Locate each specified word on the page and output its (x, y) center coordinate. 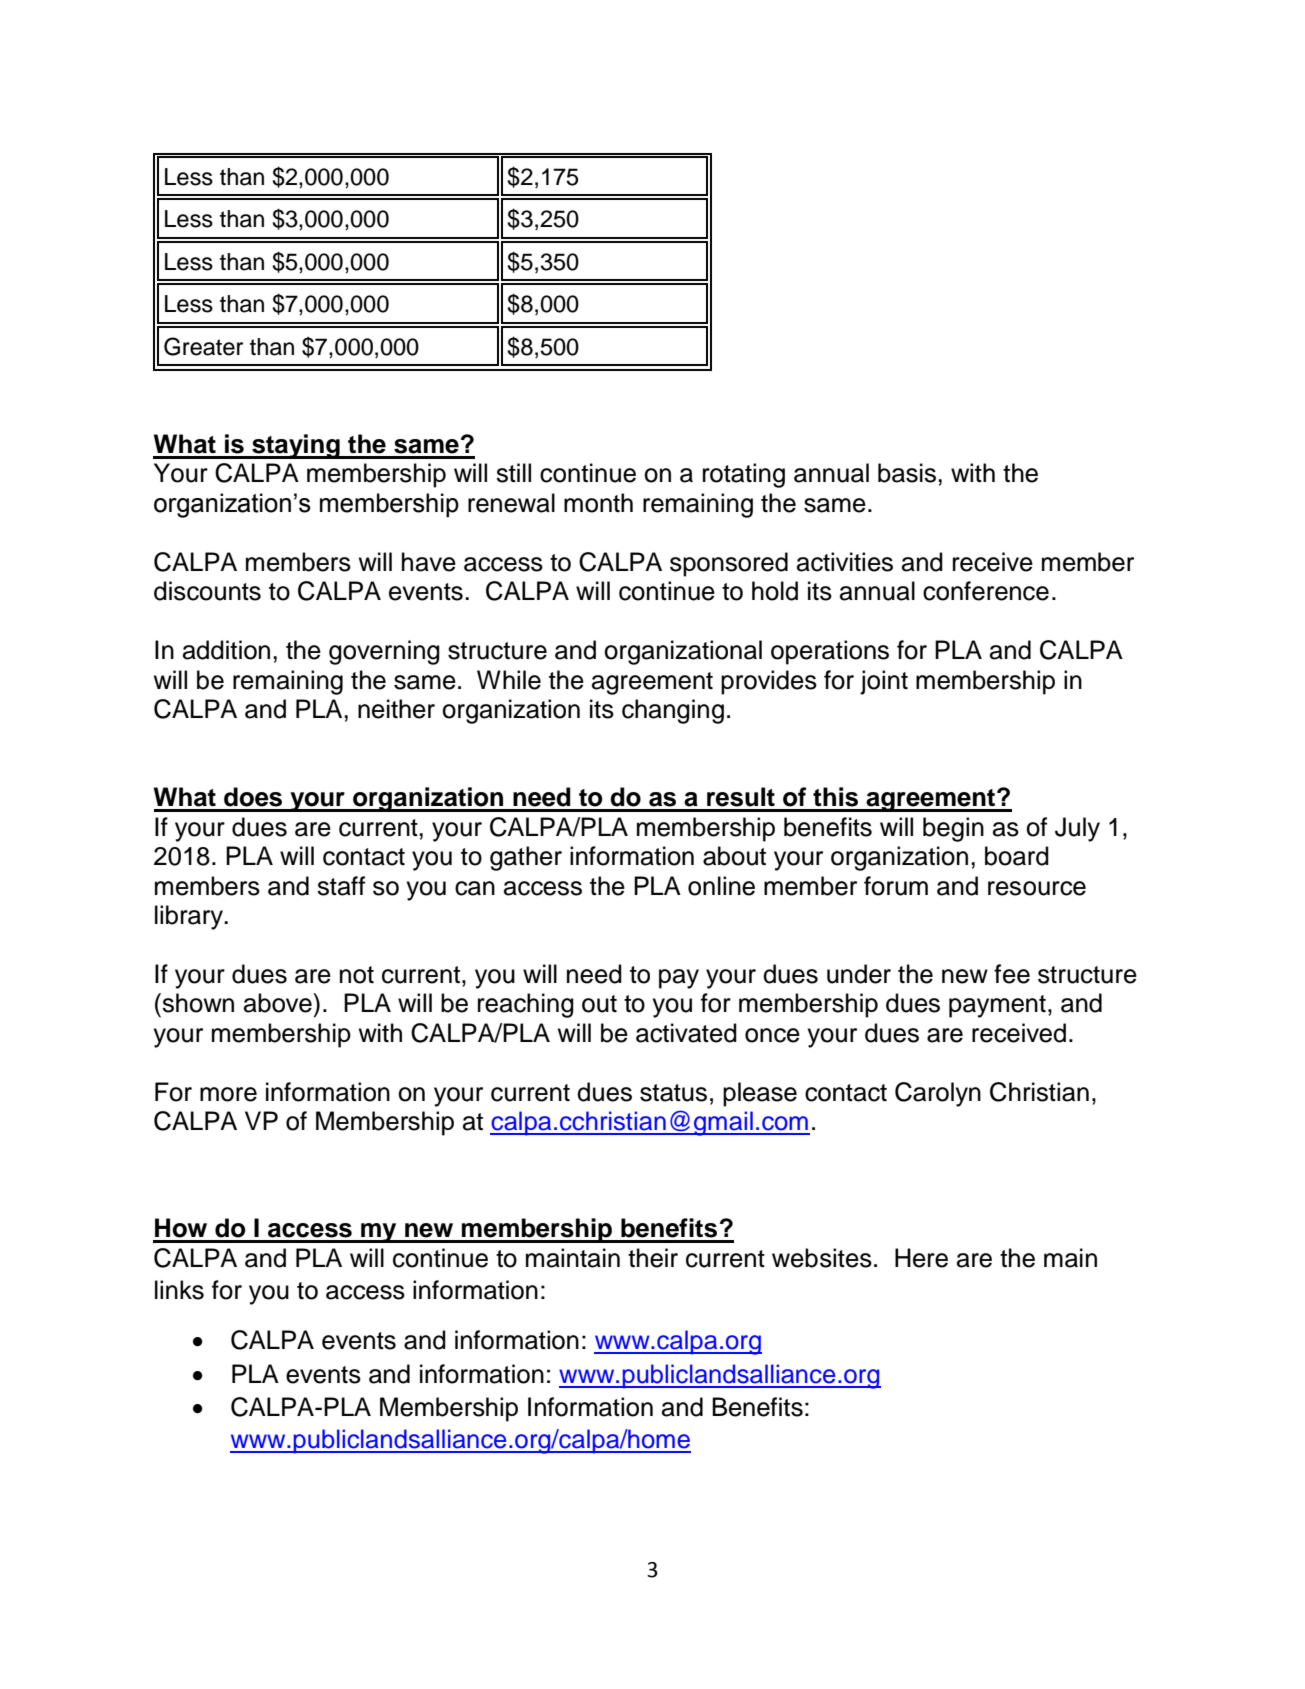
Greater (203, 346)
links (179, 1290)
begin (953, 829)
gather (526, 858)
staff (341, 886)
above (279, 1003)
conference (986, 591)
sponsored (729, 564)
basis (907, 473)
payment (997, 1006)
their (653, 1258)
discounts (207, 591)
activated (686, 1033)
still (513, 473)
